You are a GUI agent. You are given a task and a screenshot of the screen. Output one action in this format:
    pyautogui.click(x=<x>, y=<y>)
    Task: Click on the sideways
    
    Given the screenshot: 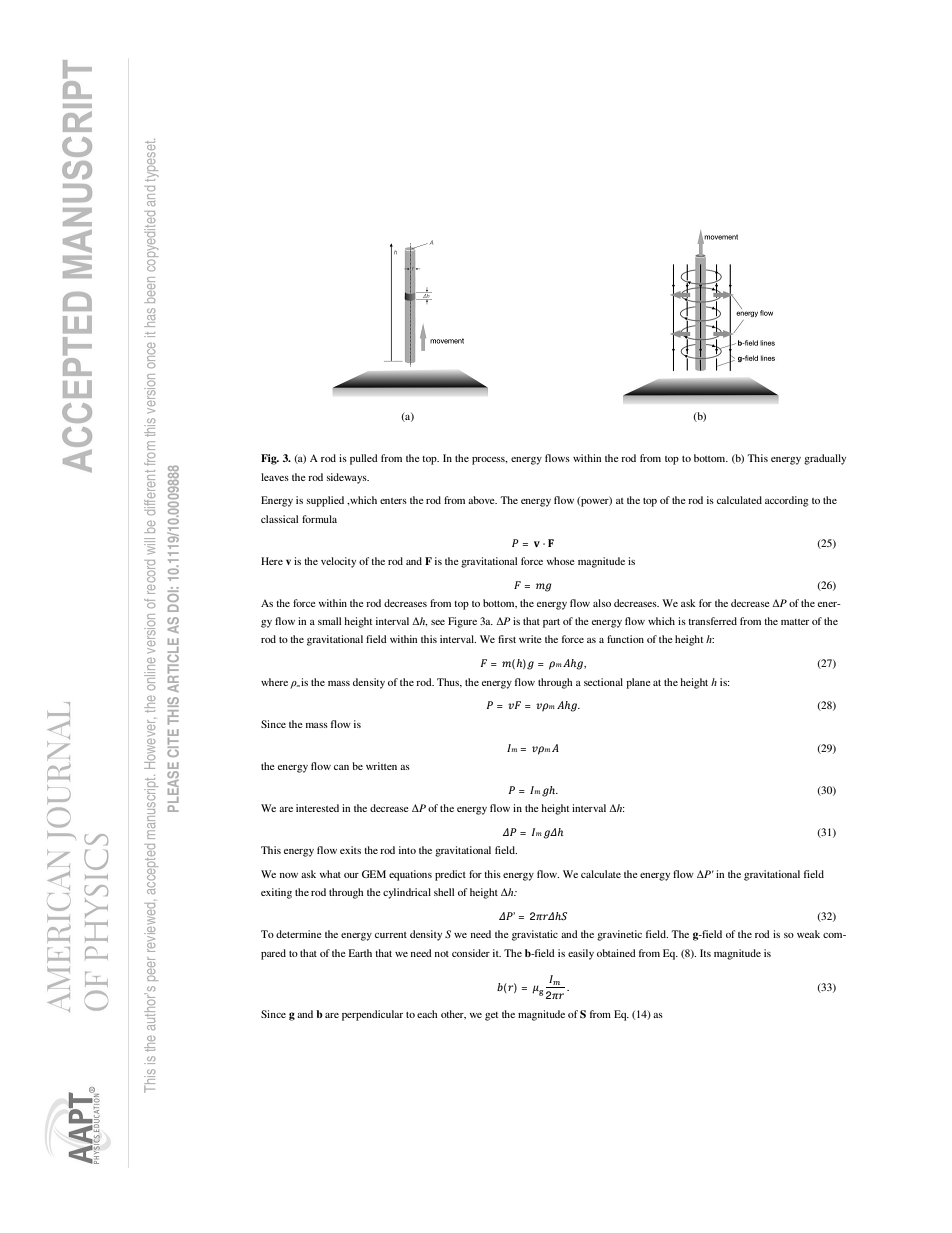 What is the action you would take?
    pyautogui.click(x=348, y=478)
